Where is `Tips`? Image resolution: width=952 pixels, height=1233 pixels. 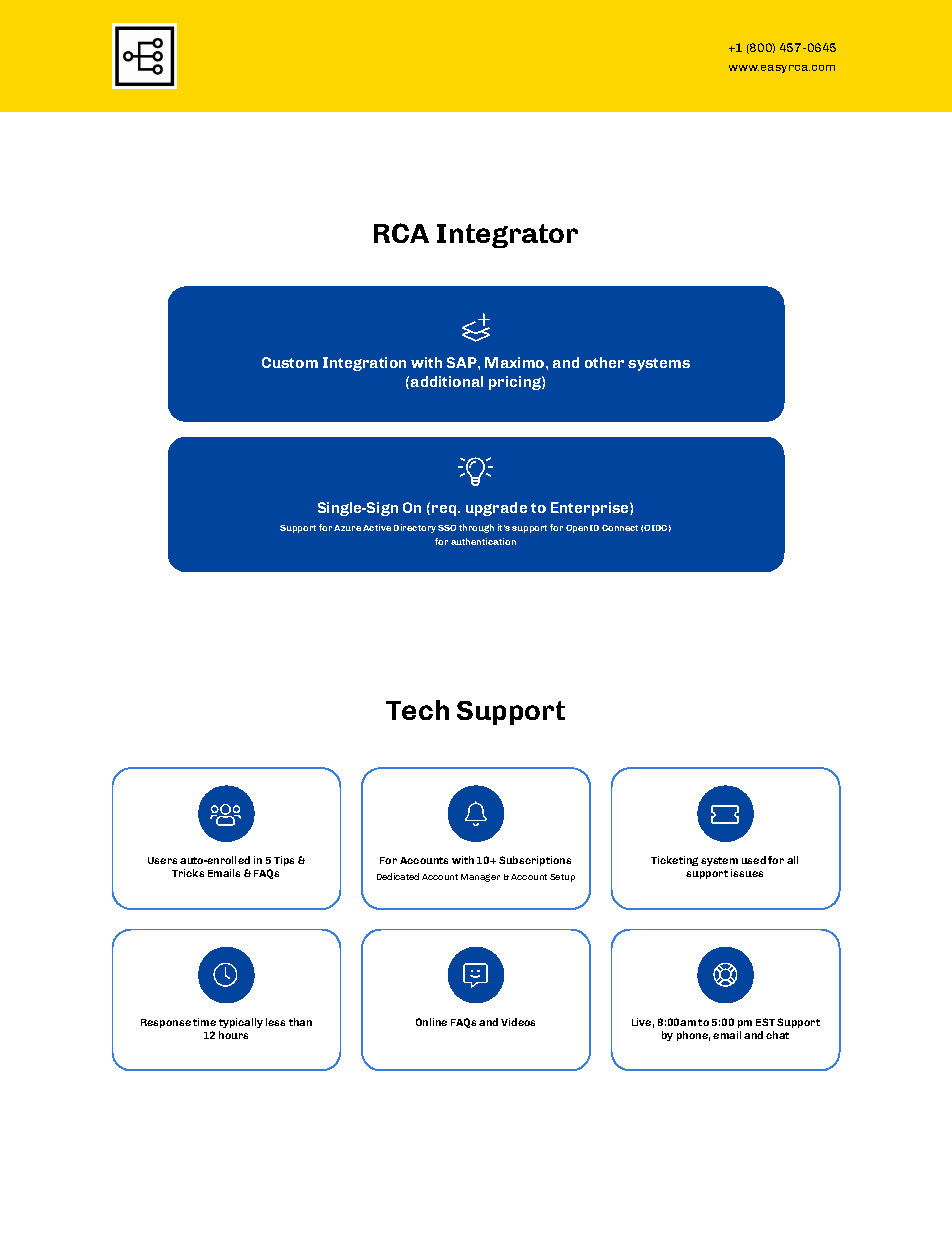
Tips is located at coordinates (284, 861).
